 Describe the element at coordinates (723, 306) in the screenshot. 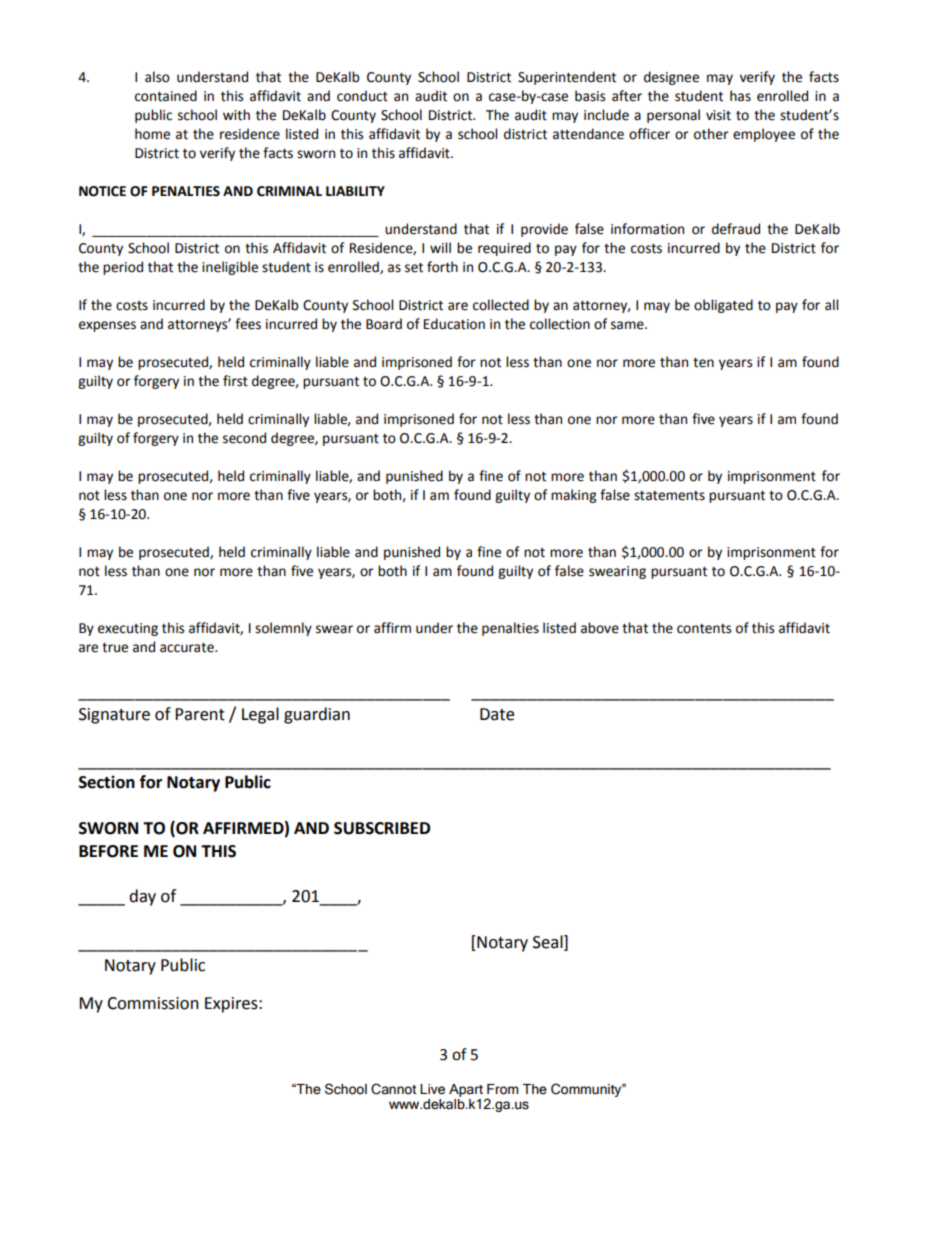

I see `obligated` at that location.
